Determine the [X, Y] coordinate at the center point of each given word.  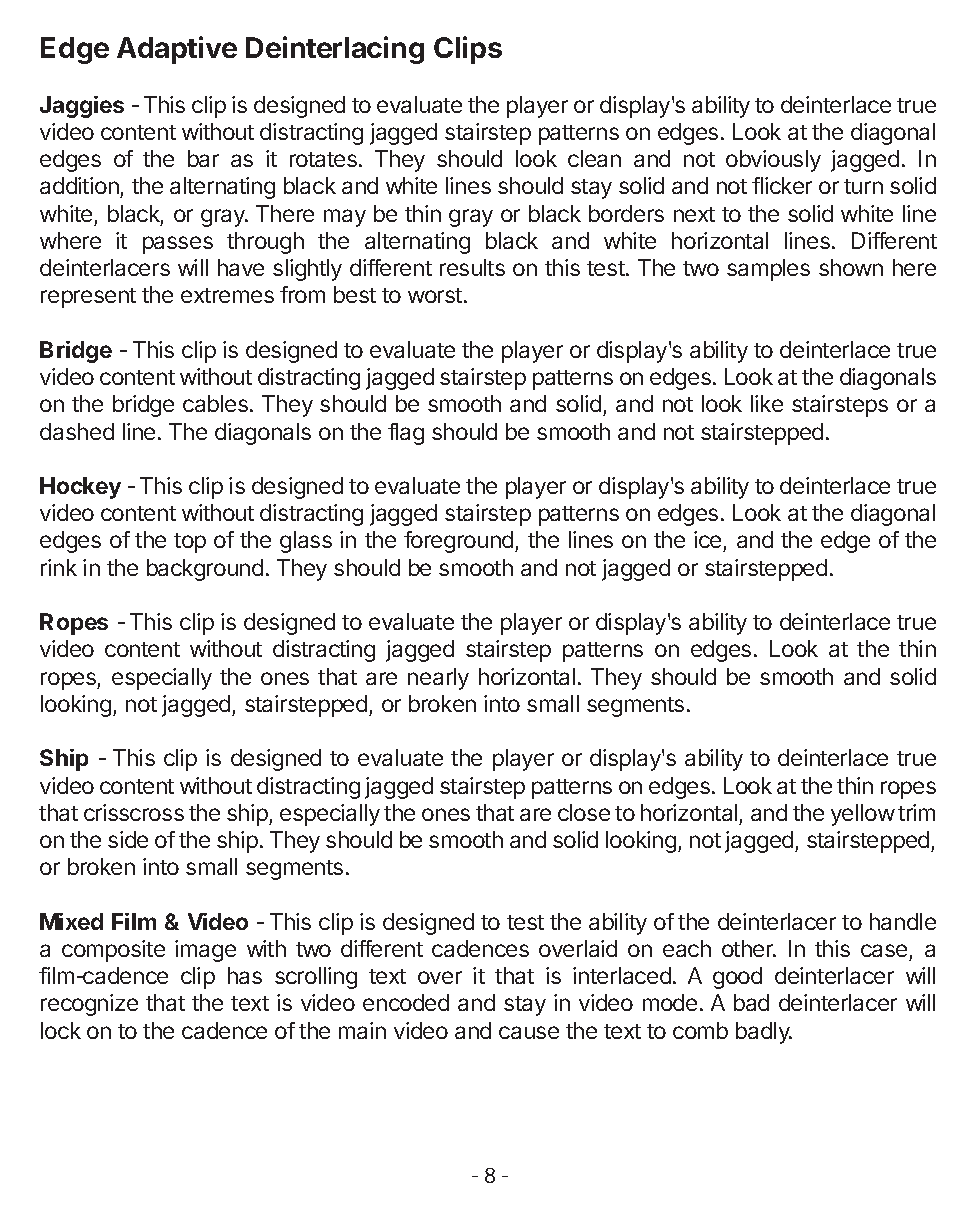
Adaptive [177, 50]
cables [215, 403]
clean [594, 158]
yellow [863, 815]
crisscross [134, 812]
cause [529, 1032]
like [767, 403]
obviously [773, 161]
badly [764, 1033]
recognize [89, 1005]
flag [406, 434]
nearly [438, 679]
